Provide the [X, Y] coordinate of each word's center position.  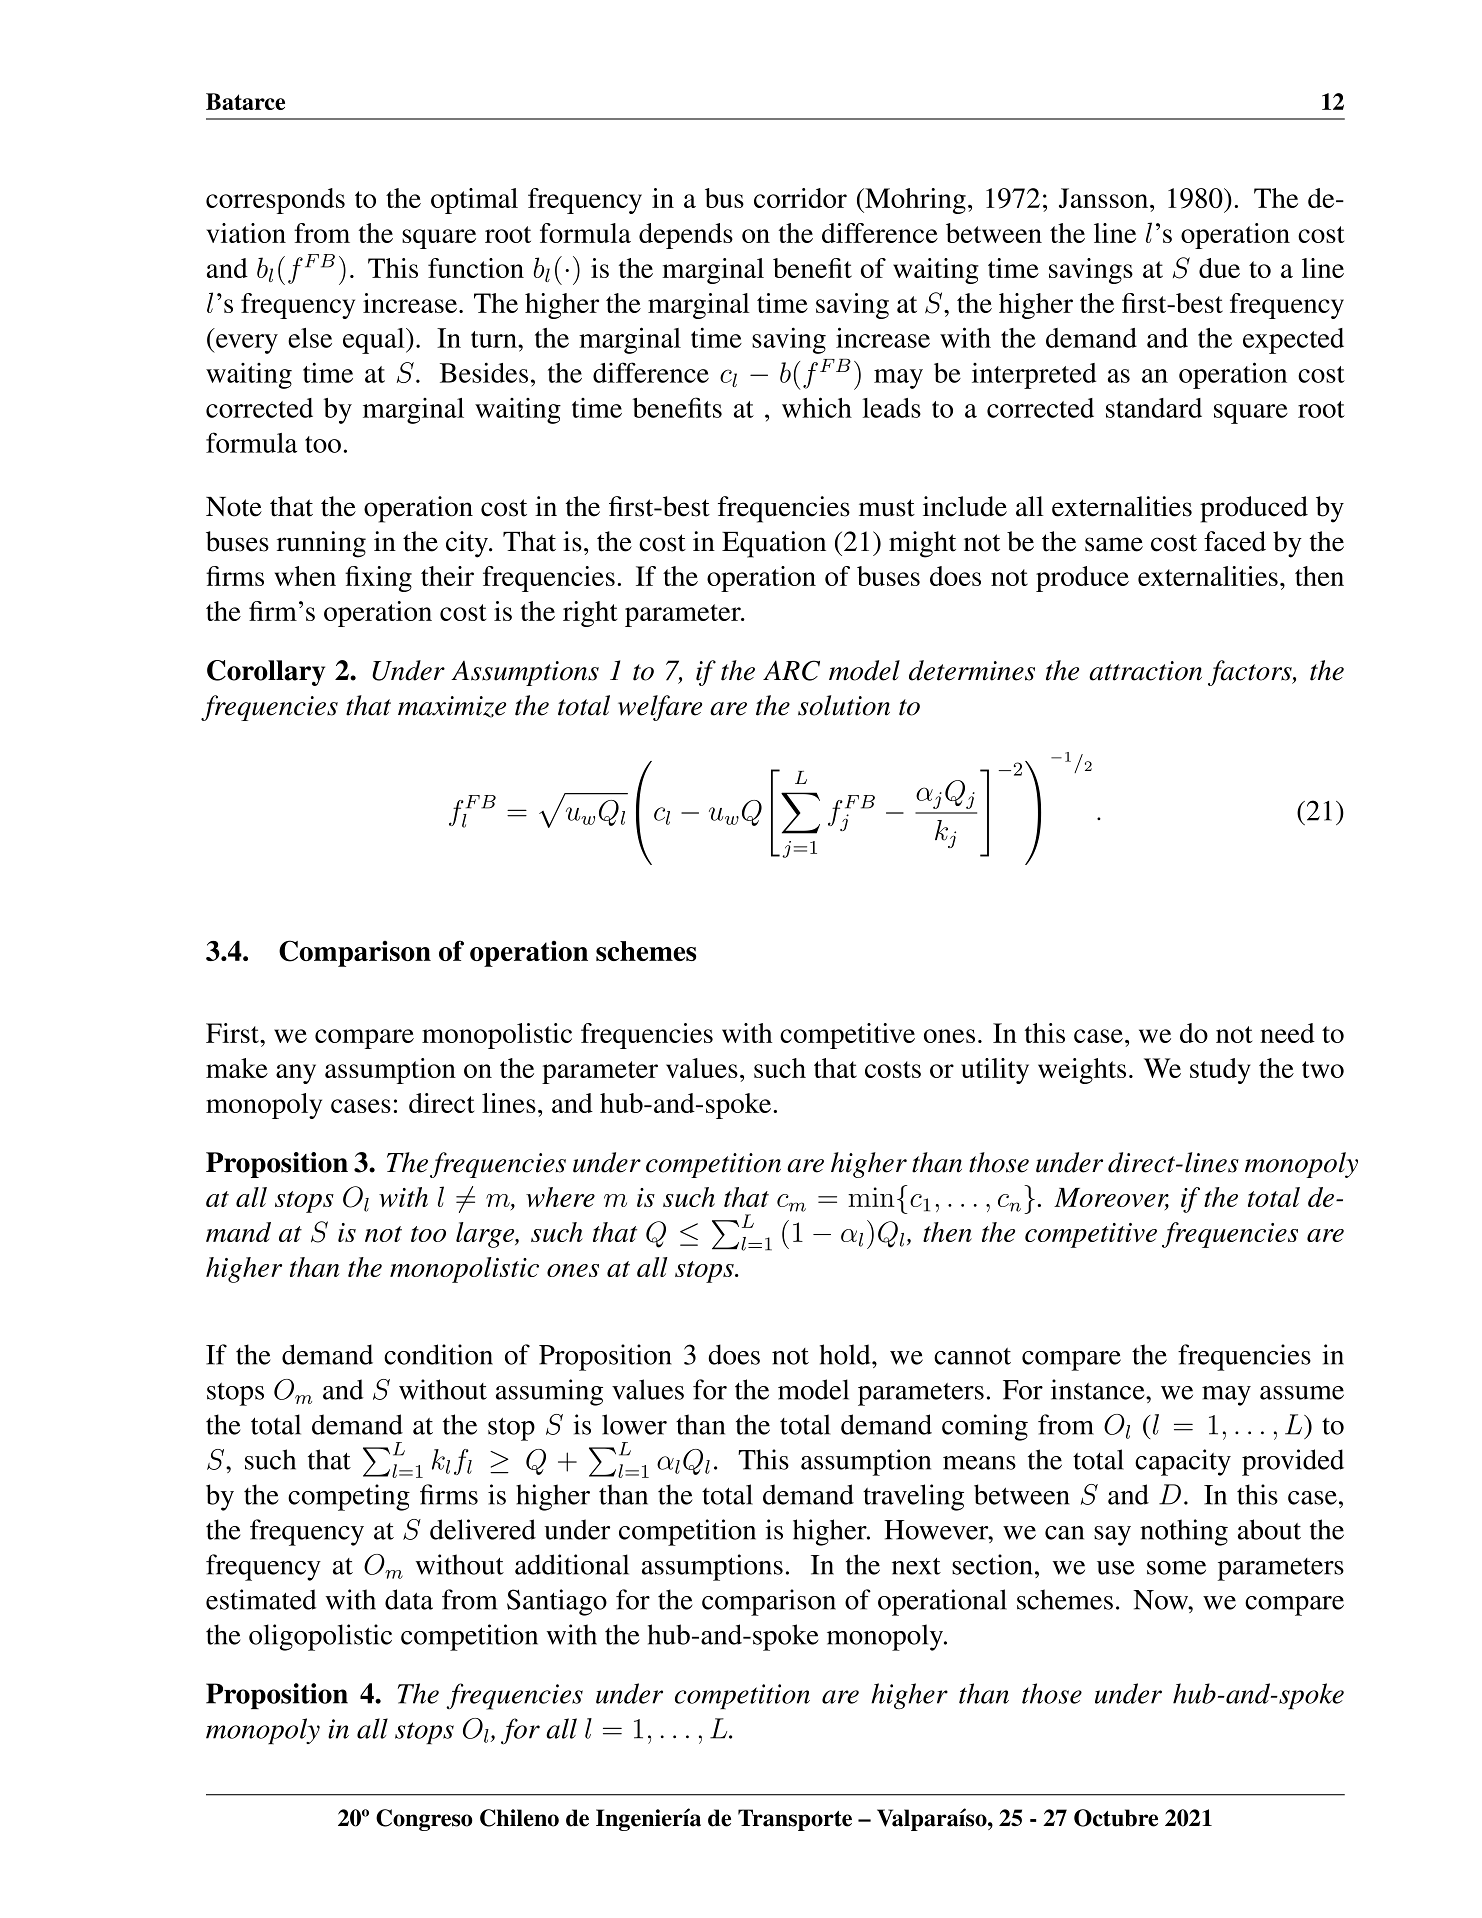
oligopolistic [320, 1637]
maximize [452, 707]
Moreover [1111, 1199]
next [916, 1566]
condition [438, 1354]
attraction [1145, 671]
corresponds [275, 201]
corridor [800, 198]
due [1219, 268]
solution [844, 705]
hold [846, 1354]
